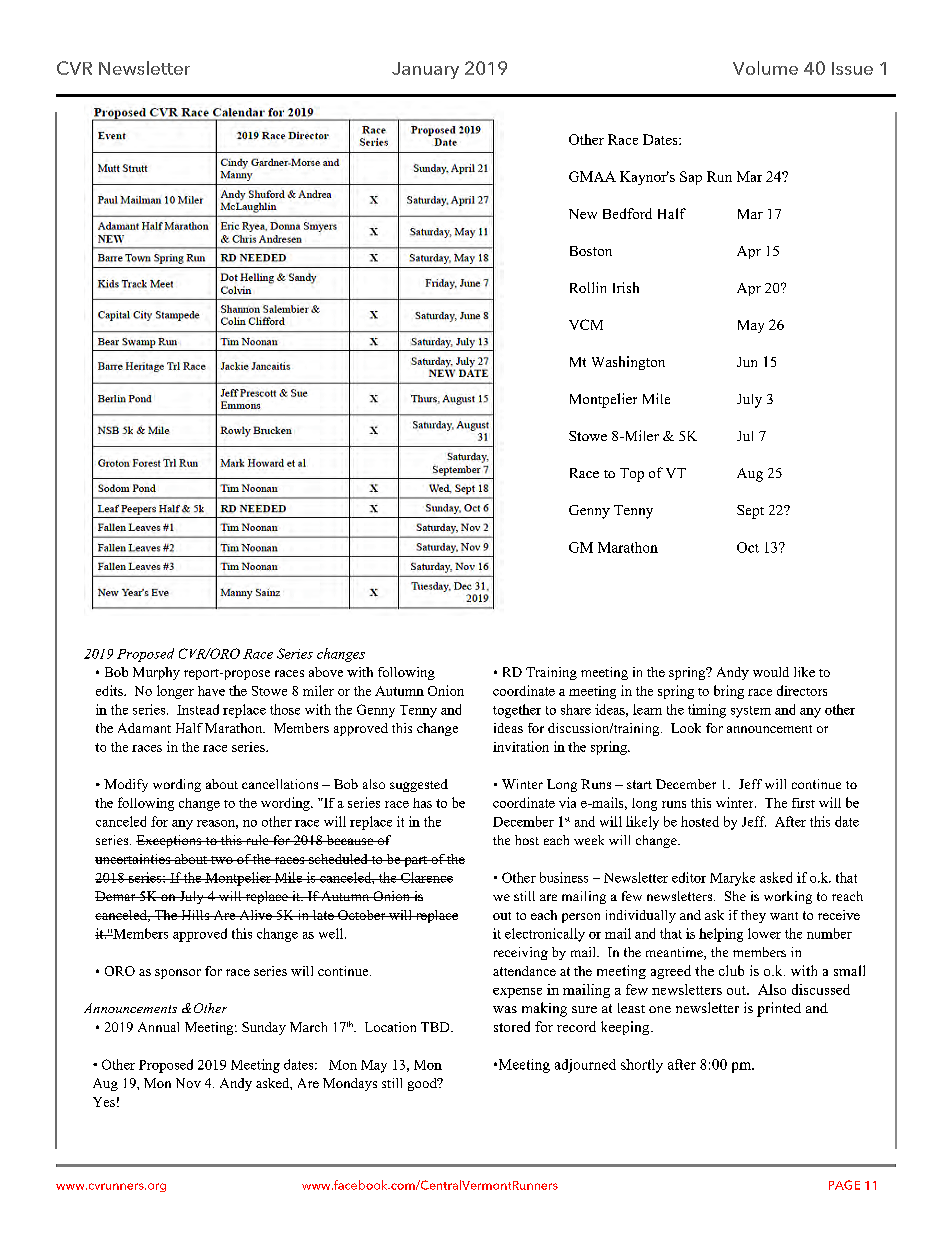 The height and width of the image is (1233, 952). I want to click on together, so click(517, 711).
